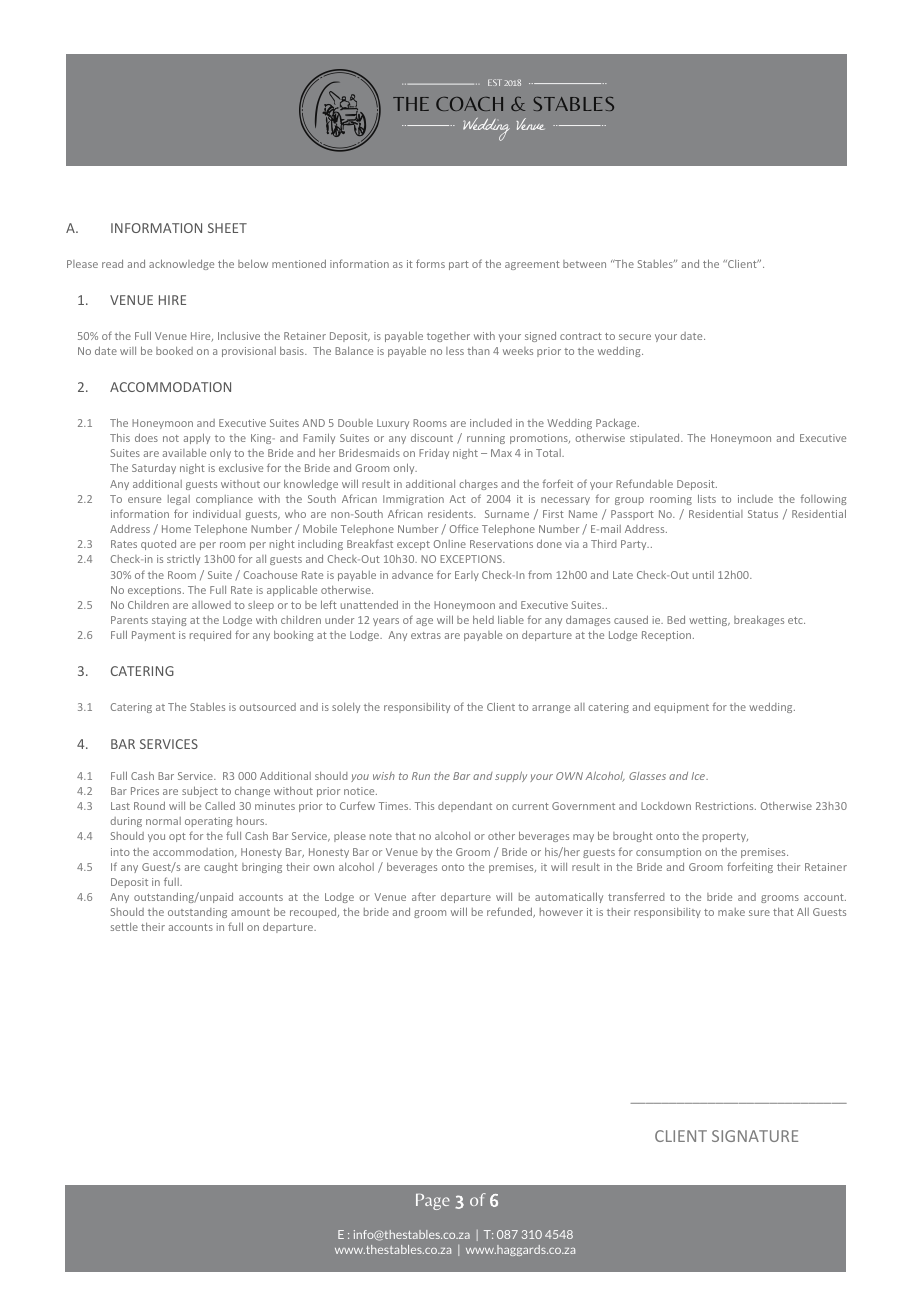  I want to click on running, so click(486, 439).
